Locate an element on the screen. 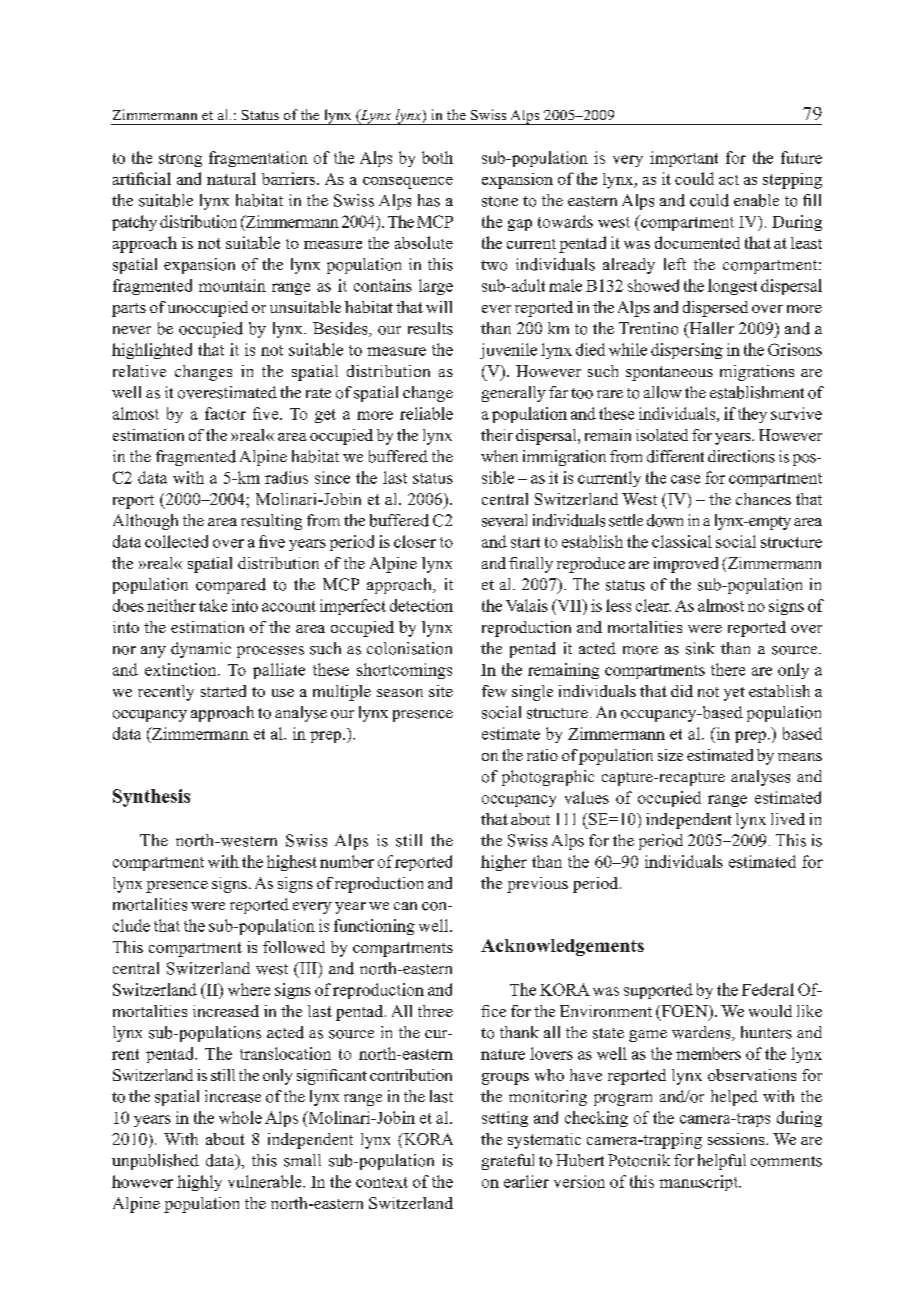 The height and width of the screenshot is (1316, 923). natural is located at coordinates (231, 178).
